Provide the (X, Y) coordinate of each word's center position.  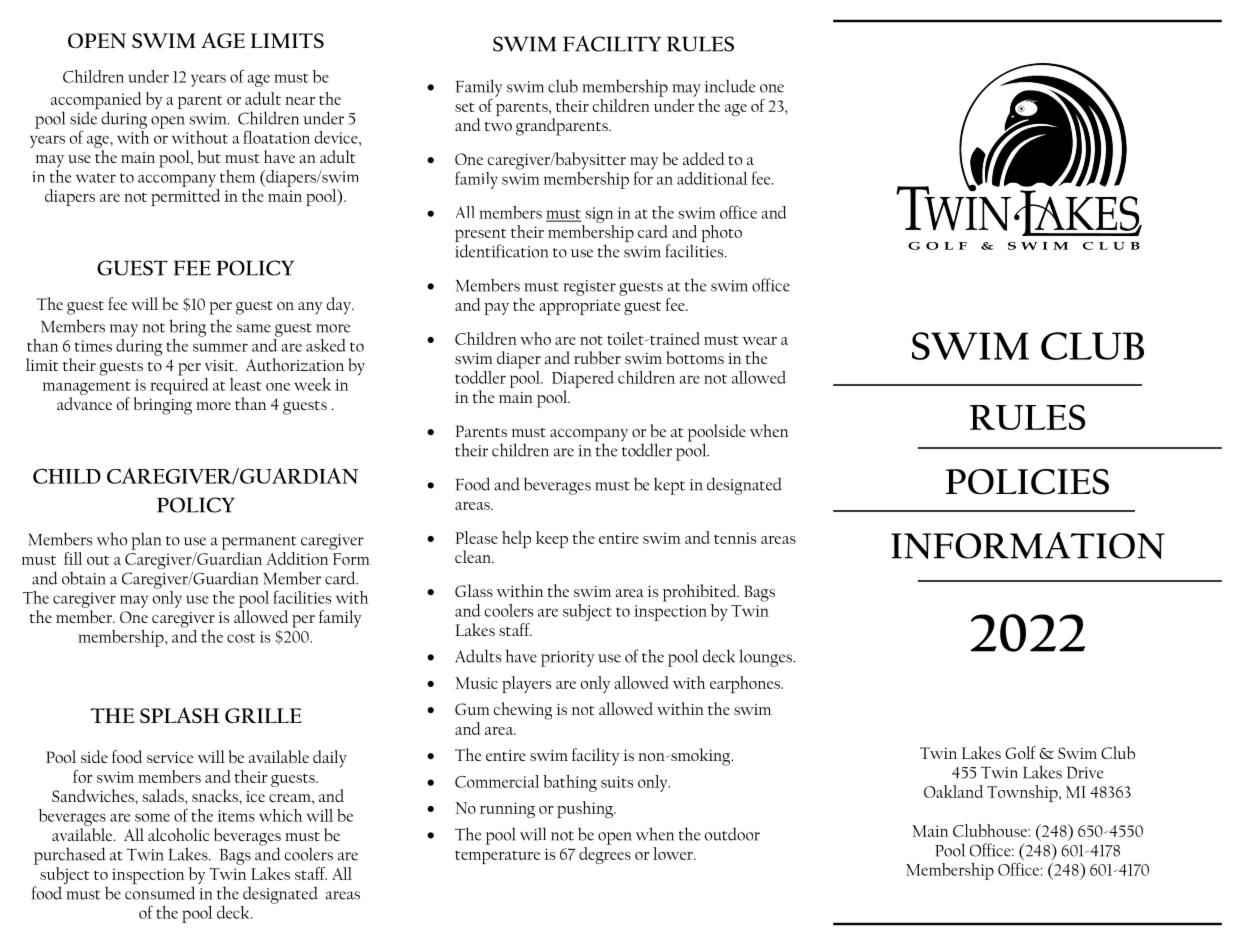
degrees (605, 855)
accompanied (96, 102)
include (730, 86)
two (498, 126)
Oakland (953, 791)
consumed (160, 893)
